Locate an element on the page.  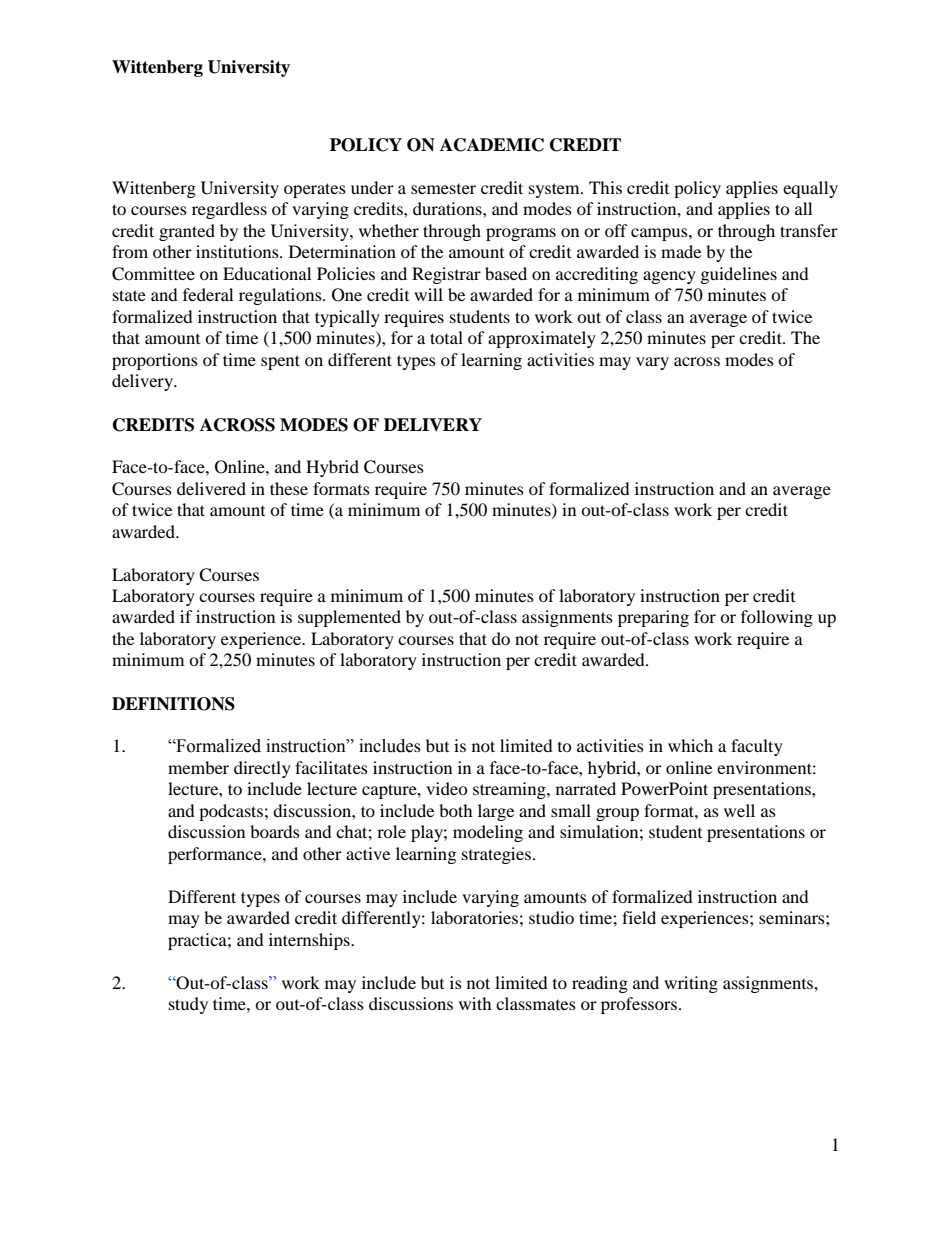
video is located at coordinates (447, 788).
